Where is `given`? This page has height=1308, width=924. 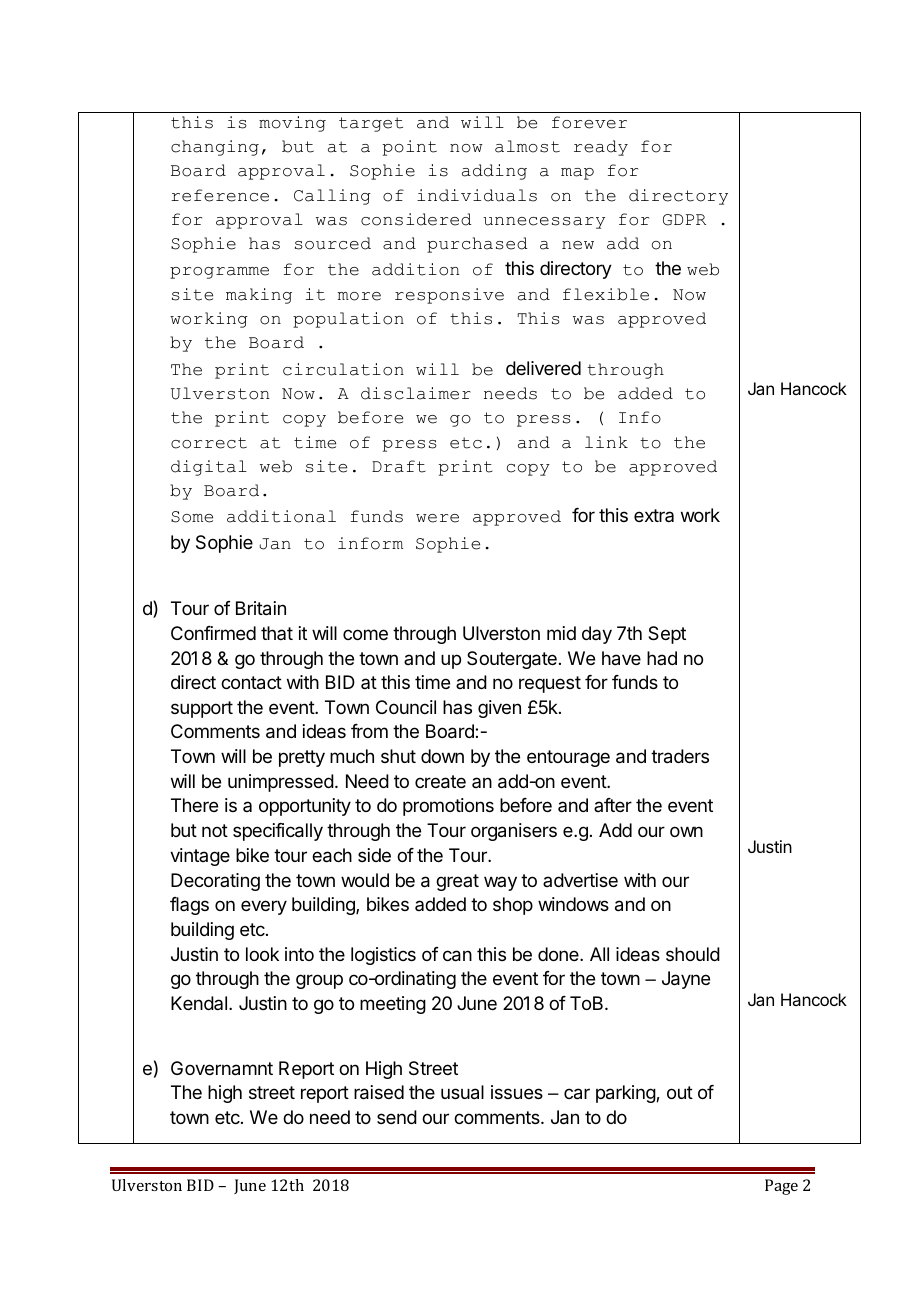
given is located at coordinates (499, 709).
